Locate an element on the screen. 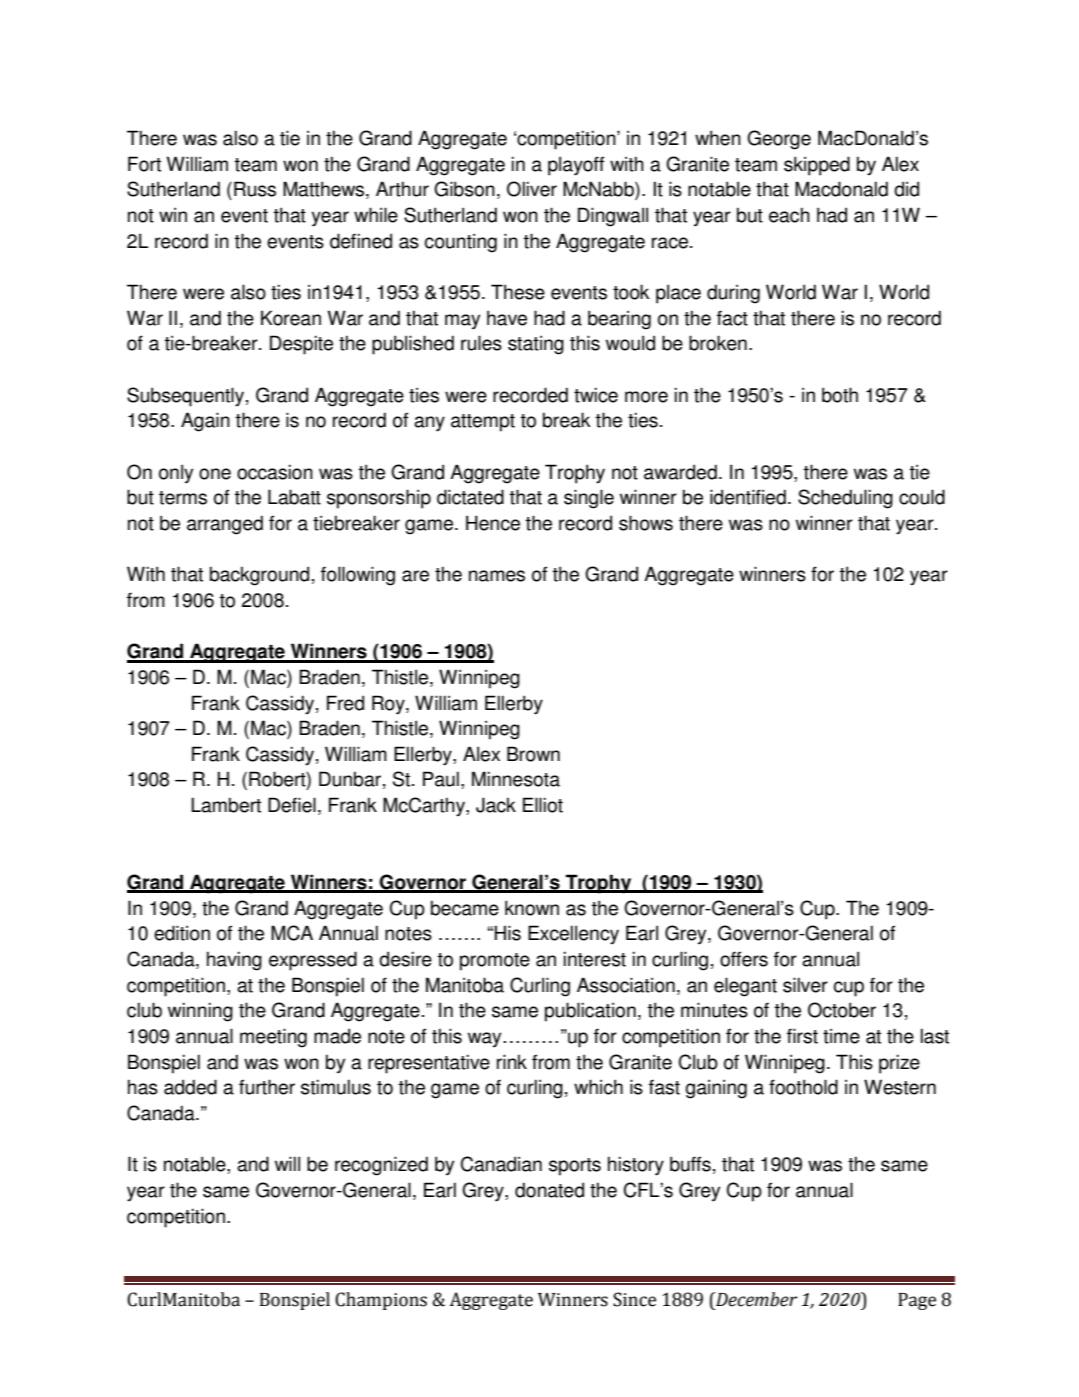 The image size is (1079, 1397). names is located at coordinates (497, 576).
